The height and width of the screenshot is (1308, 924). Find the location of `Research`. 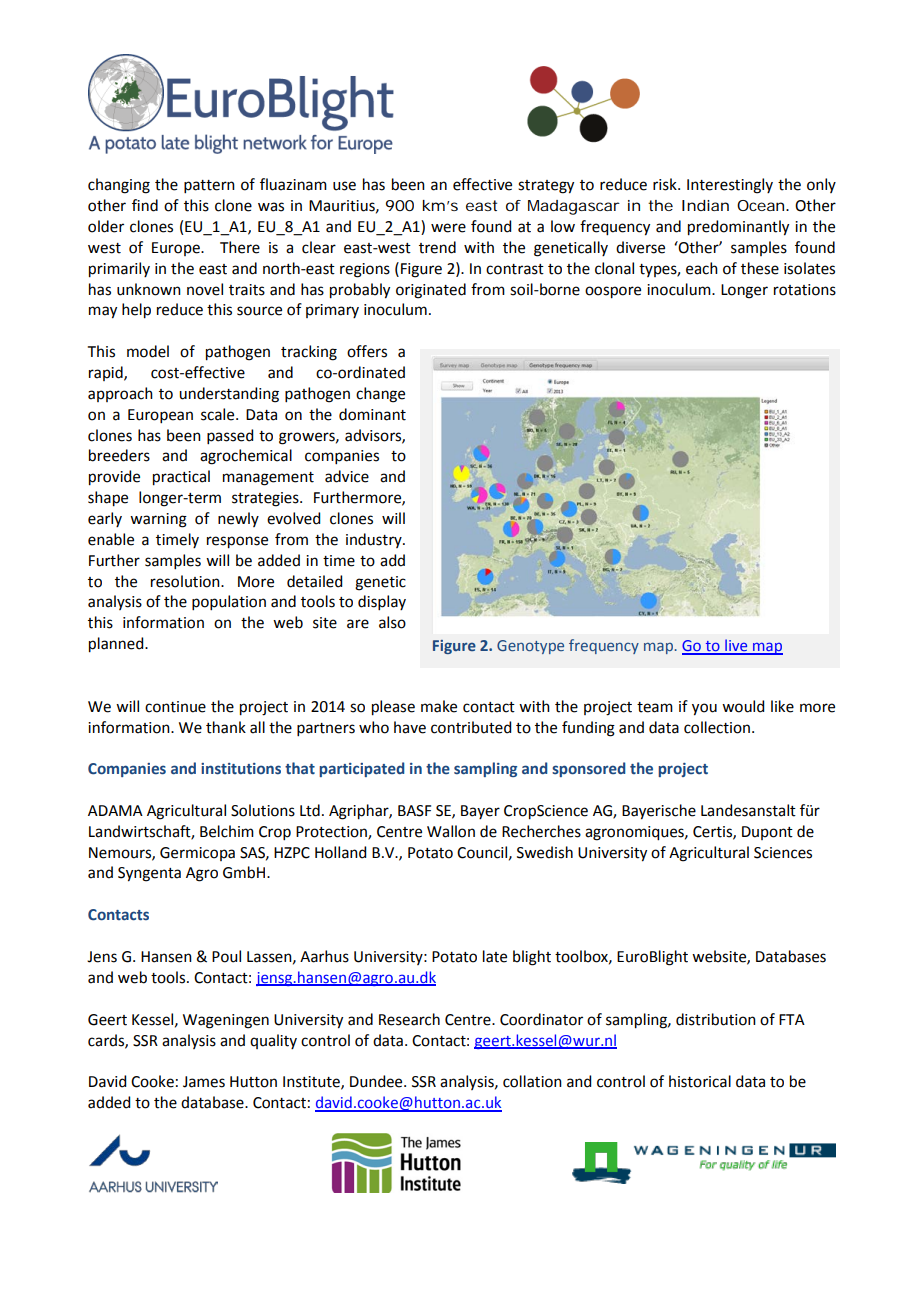

Research is located at coordinates (409, 1019).
